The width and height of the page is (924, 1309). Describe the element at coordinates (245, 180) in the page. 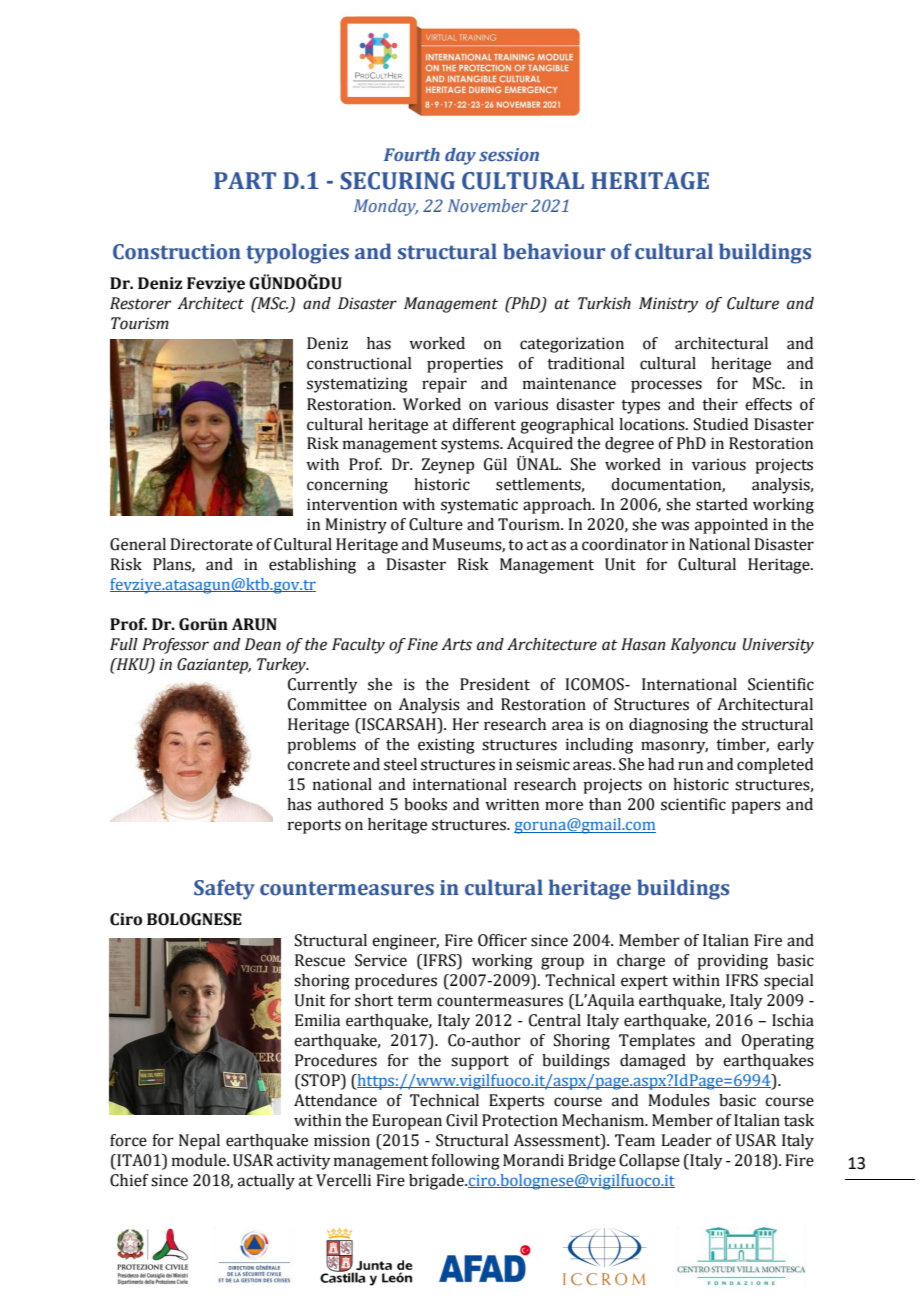

I see `PART` at that location.
